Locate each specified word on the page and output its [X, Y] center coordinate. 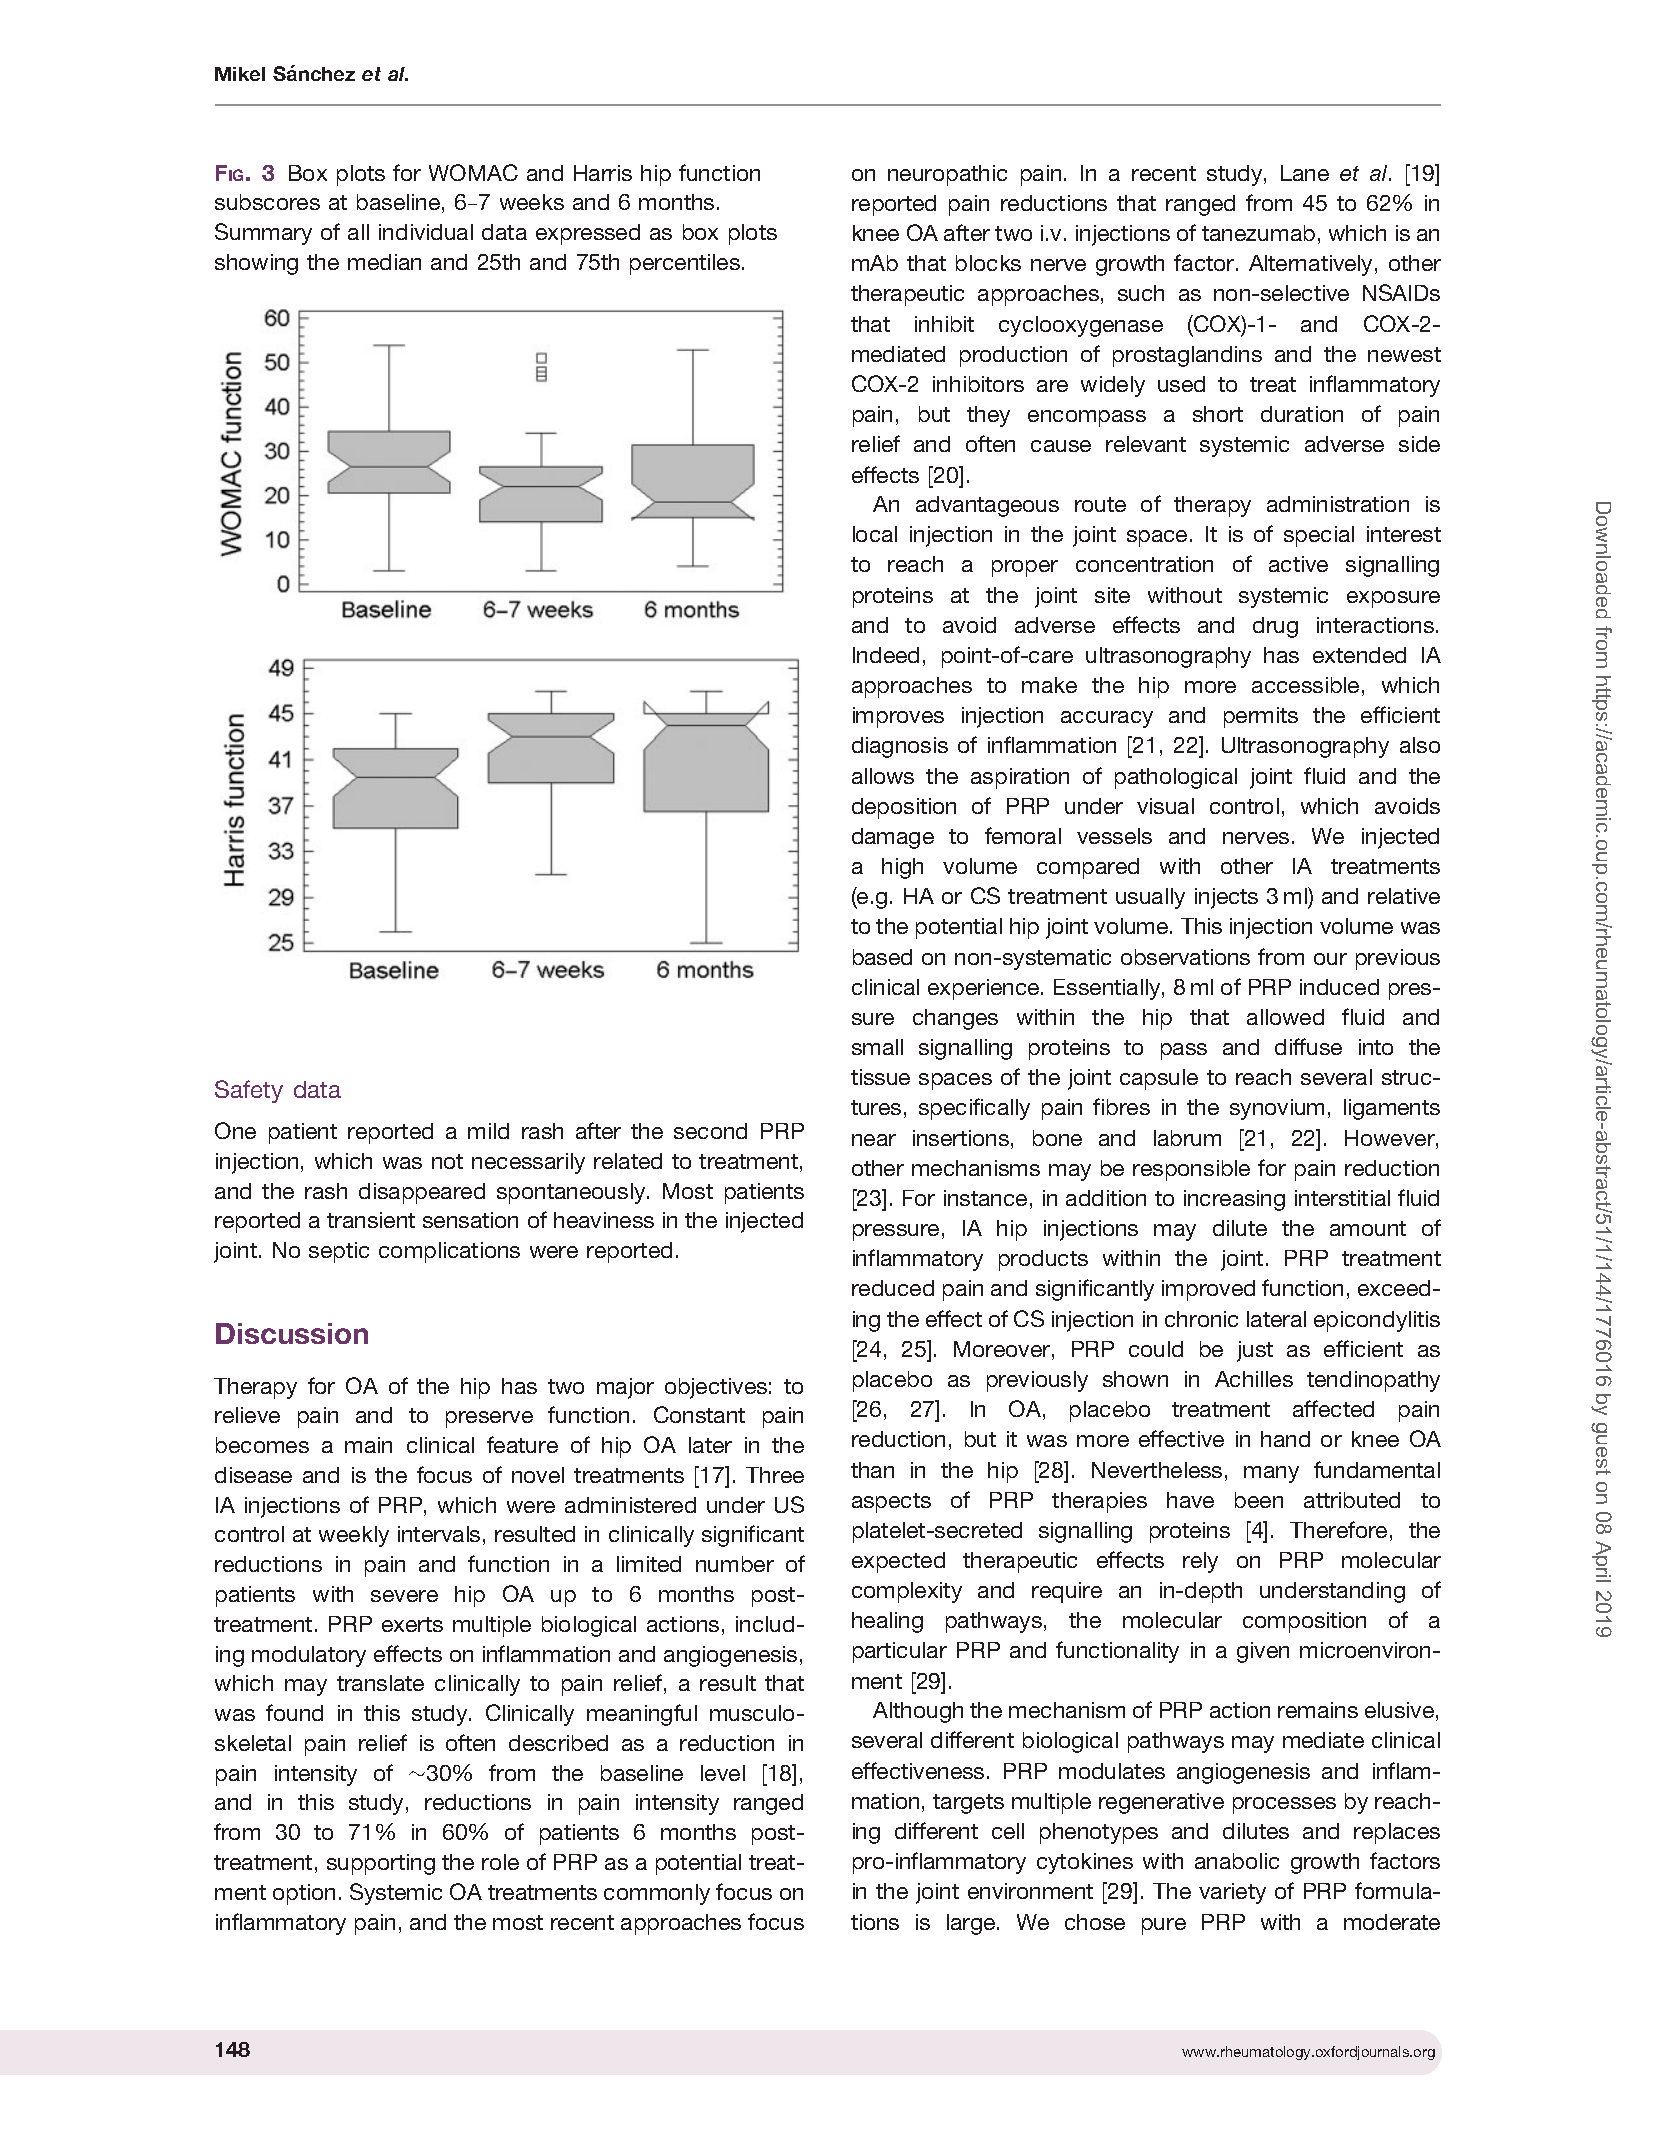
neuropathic [947, 175]
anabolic [1237, 1861]
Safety [249, 1091]
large [972, 1924]
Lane [1305, 173]
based [882, 957]
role [500, 1862]
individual [426, 232]
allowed [1285, 1017]
